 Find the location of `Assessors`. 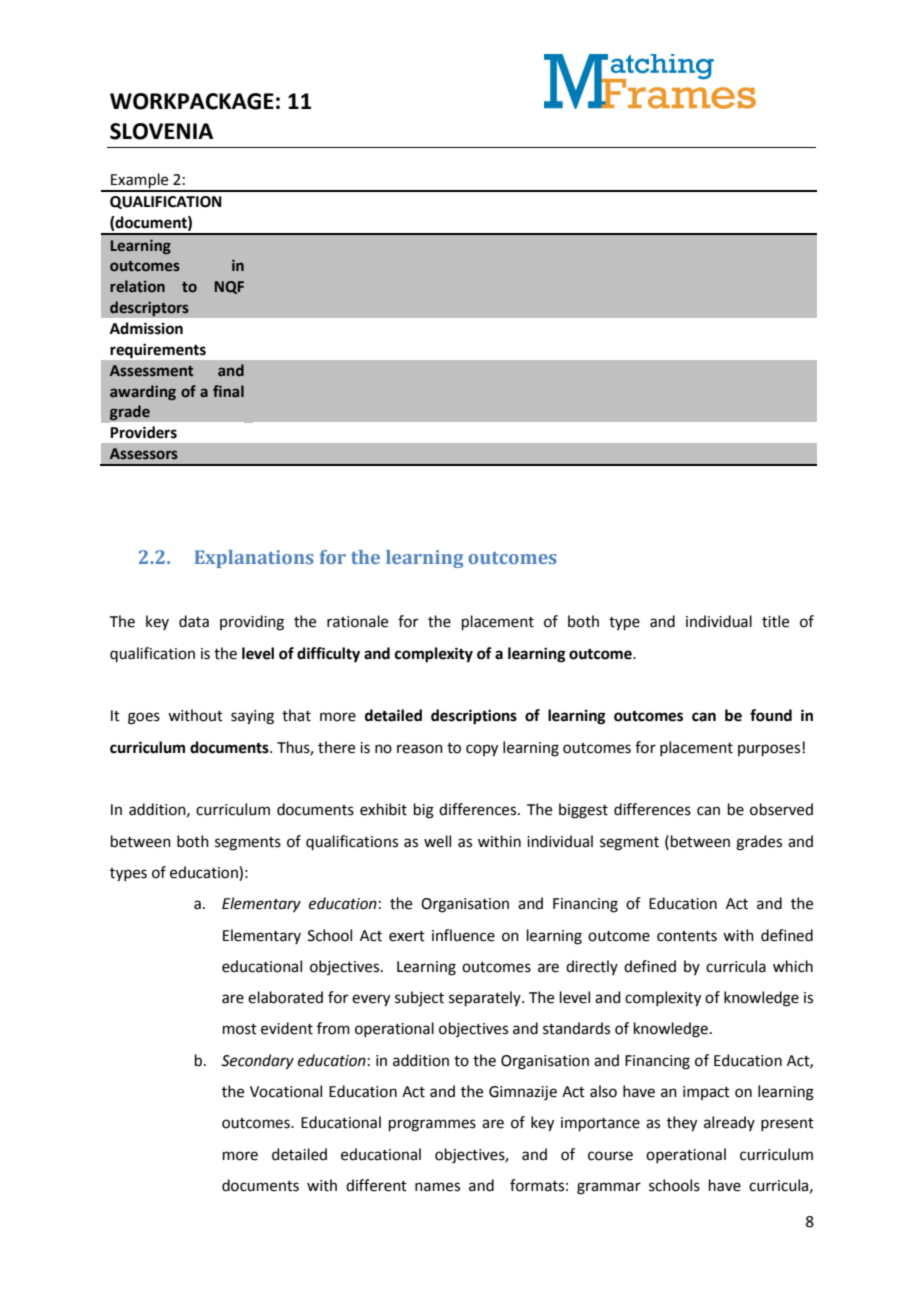

Assessors is located at coordinates (144, 454).
